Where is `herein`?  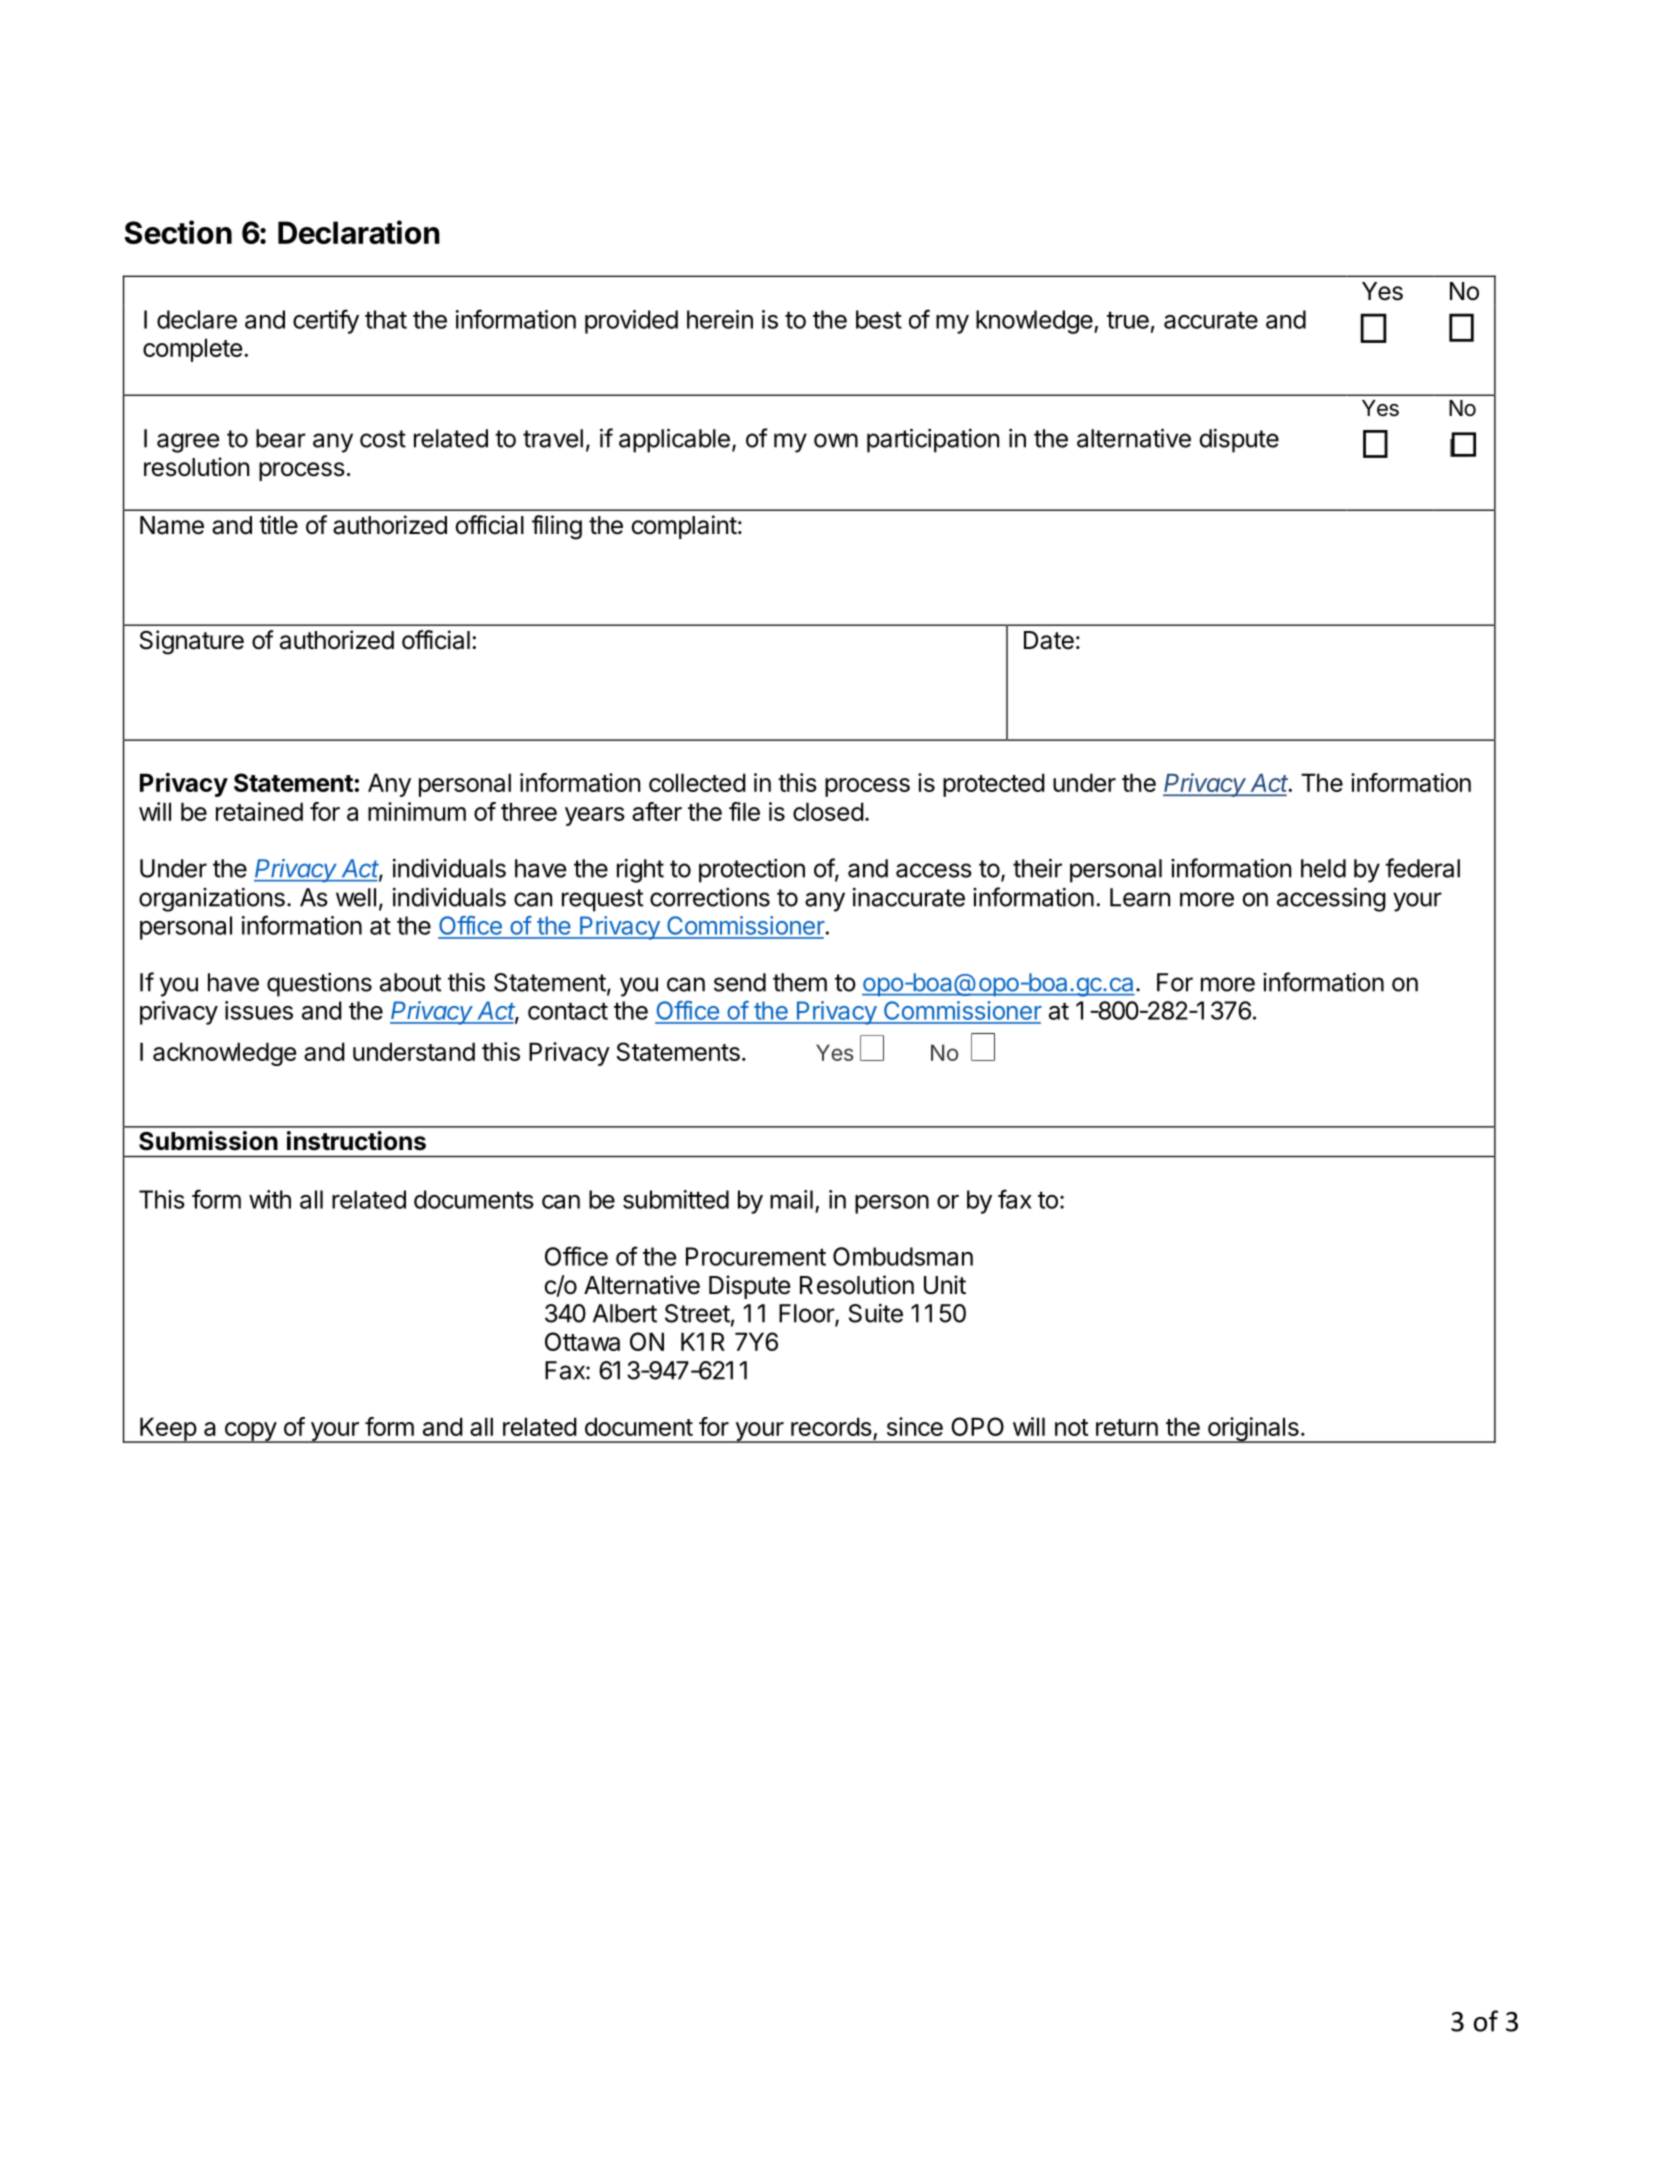 herein is located at coordinates (720, 319).
